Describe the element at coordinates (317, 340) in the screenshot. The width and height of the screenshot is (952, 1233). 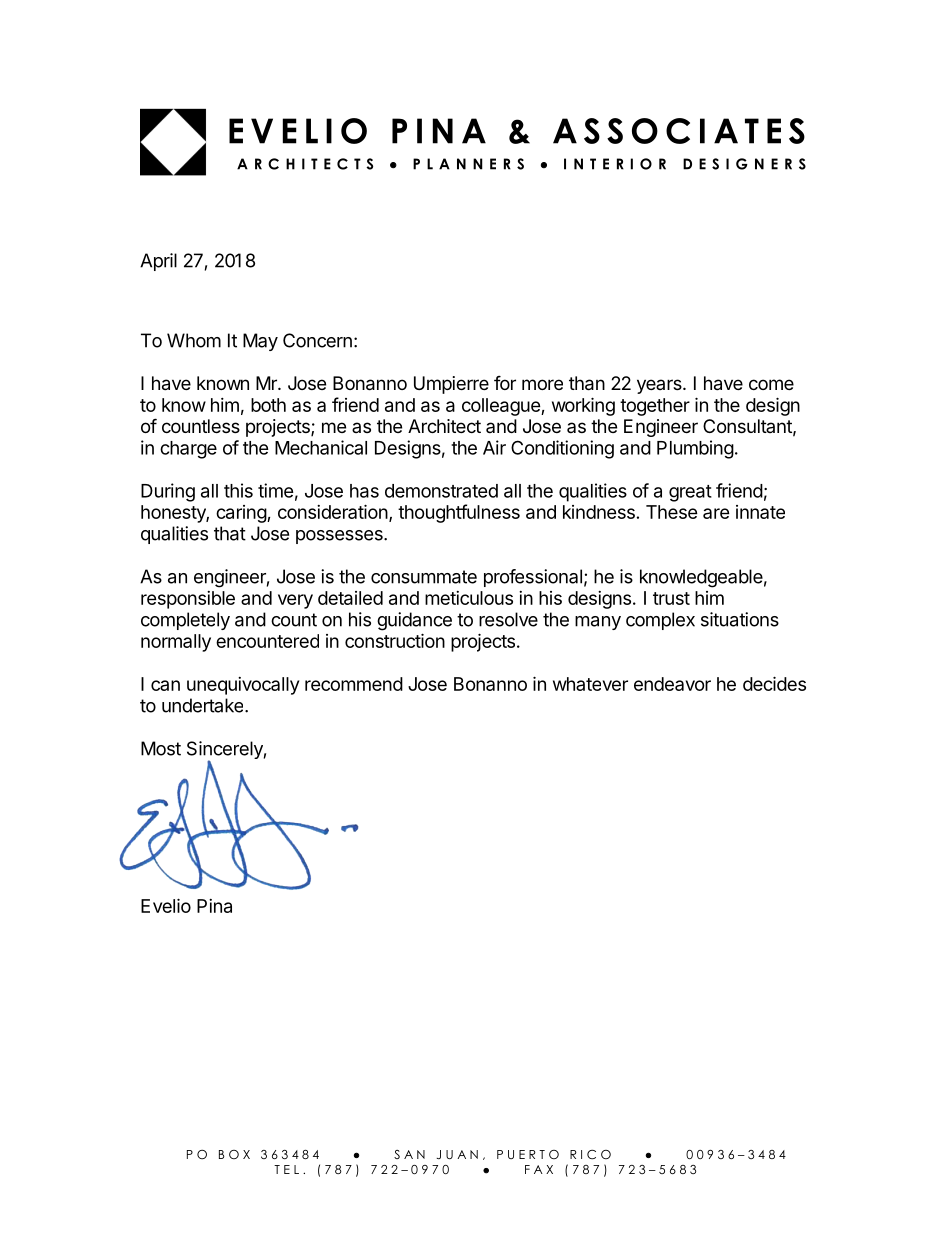
I see `Concern` at that location.
